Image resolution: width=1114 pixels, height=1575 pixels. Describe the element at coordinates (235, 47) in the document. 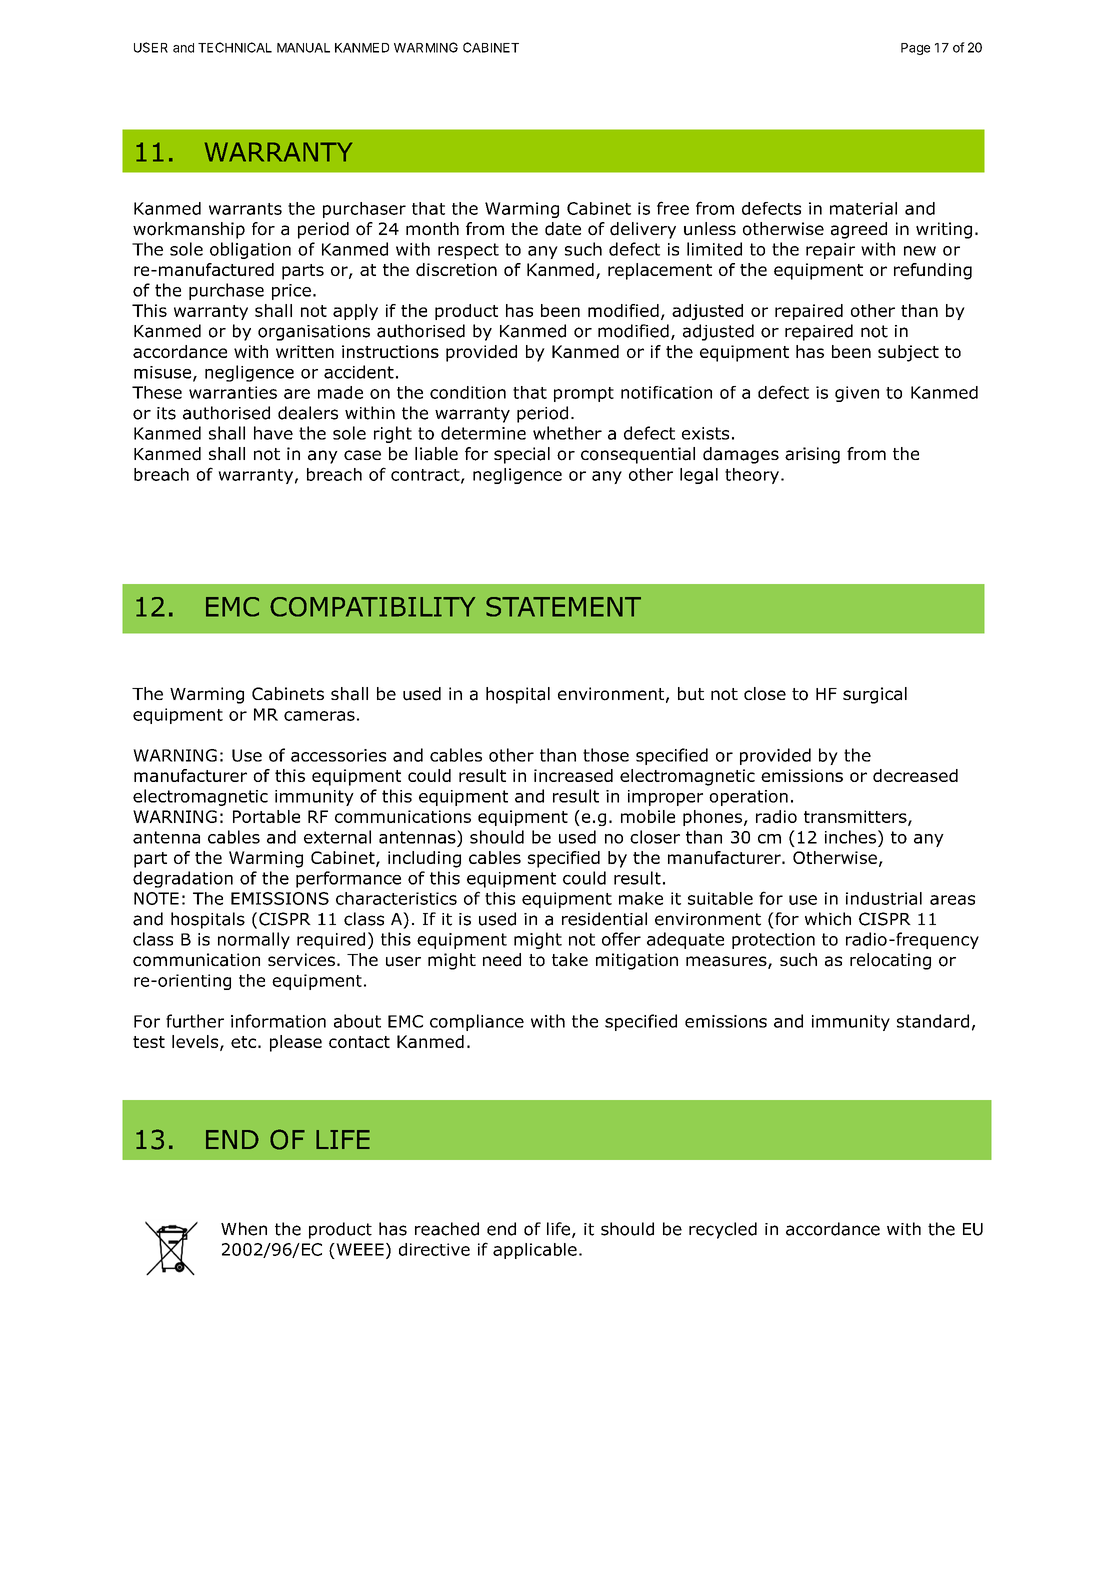

I see `TECHNICAL` at that location.
